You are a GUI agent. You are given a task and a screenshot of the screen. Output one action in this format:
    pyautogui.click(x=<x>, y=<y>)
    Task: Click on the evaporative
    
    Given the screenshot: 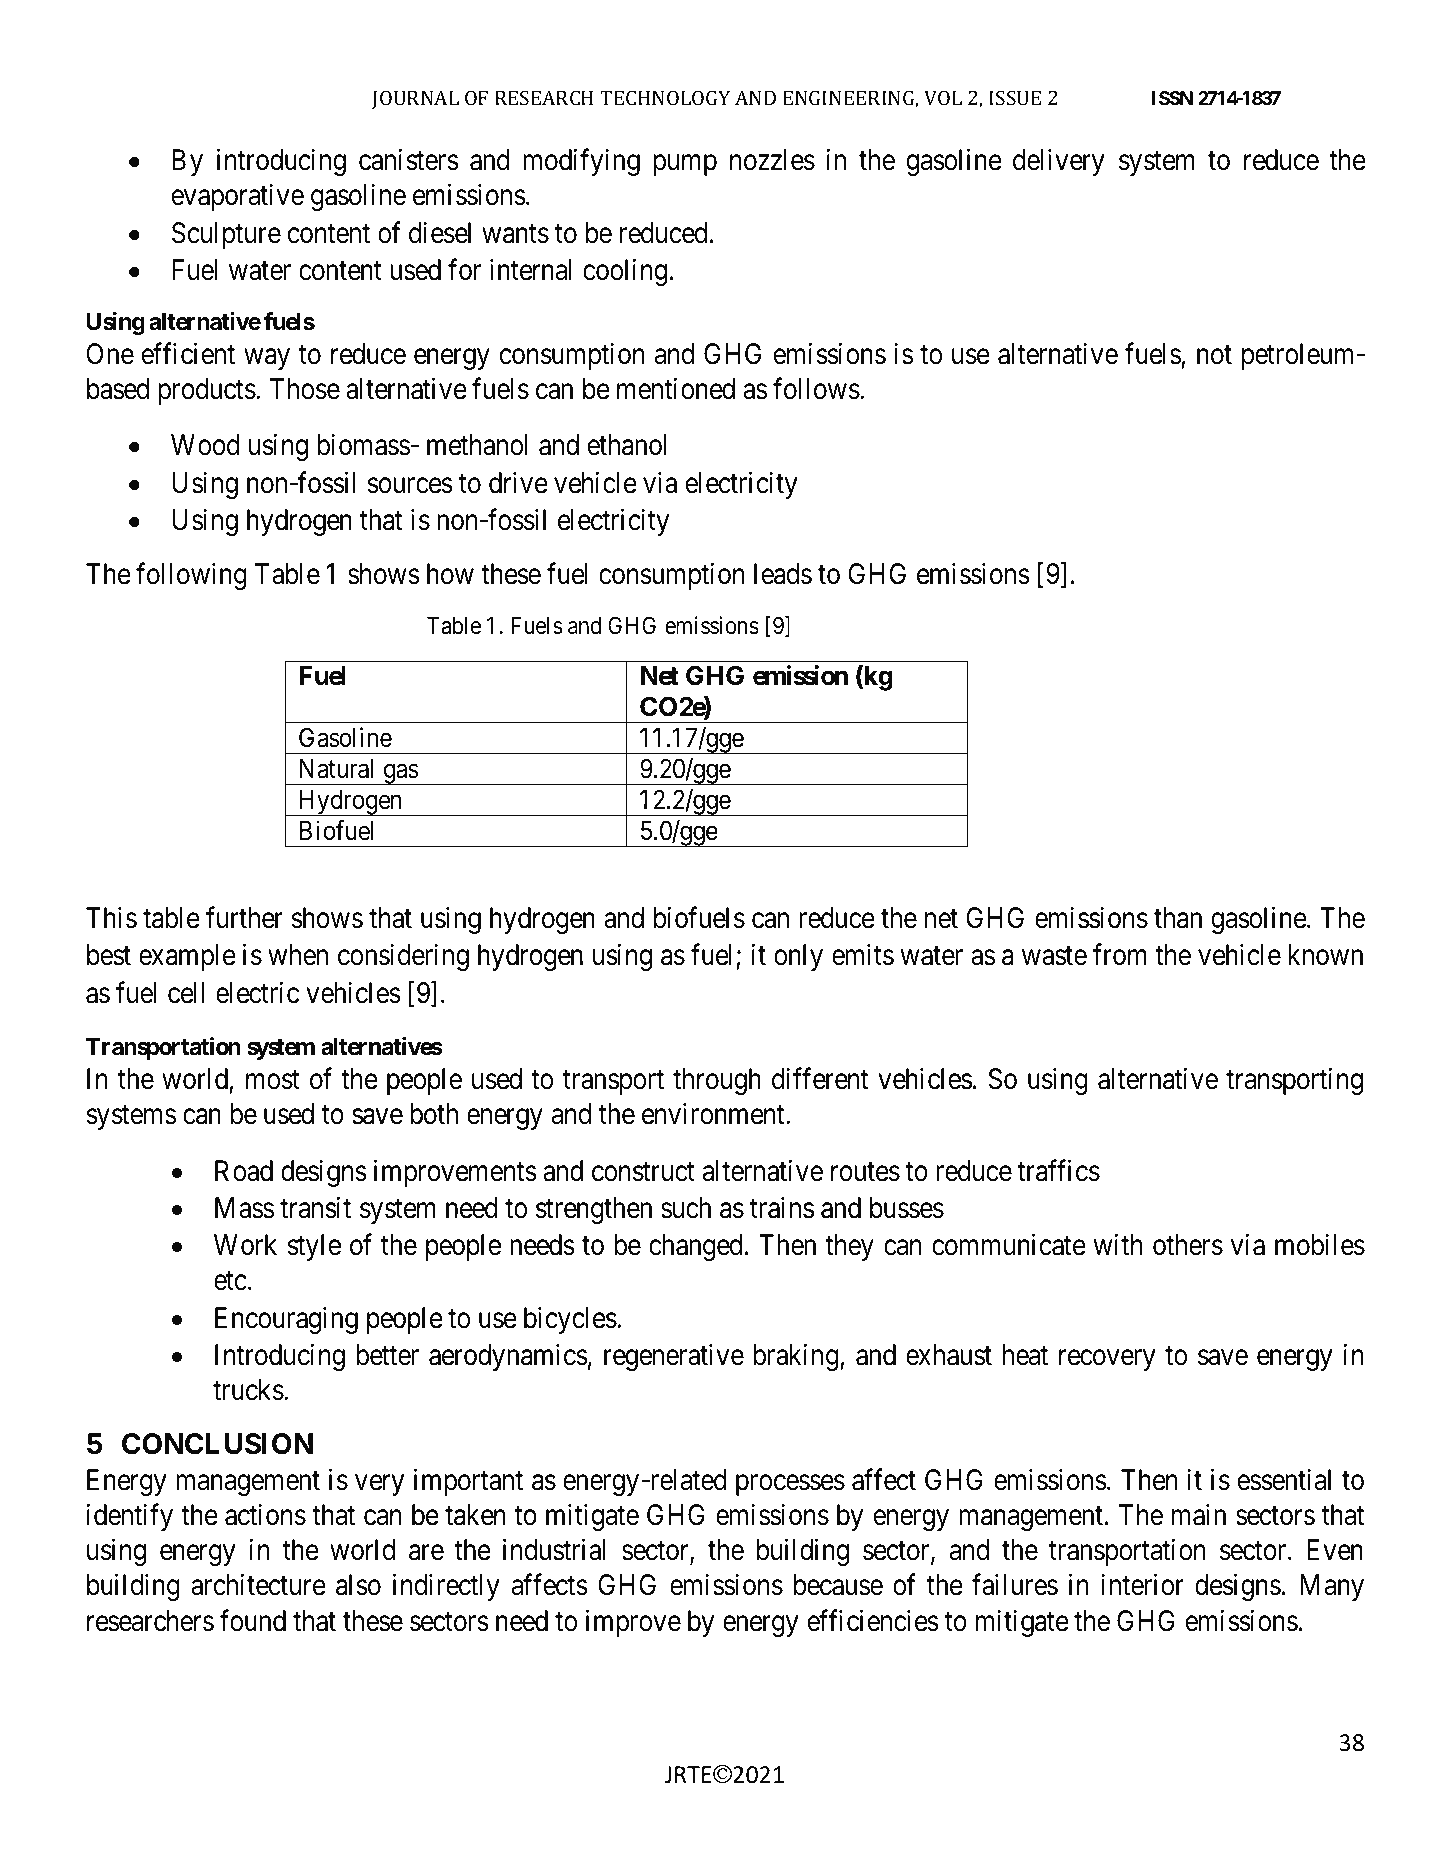 What is the action you would take?
    pyautogui.click(x=238, y=197)
